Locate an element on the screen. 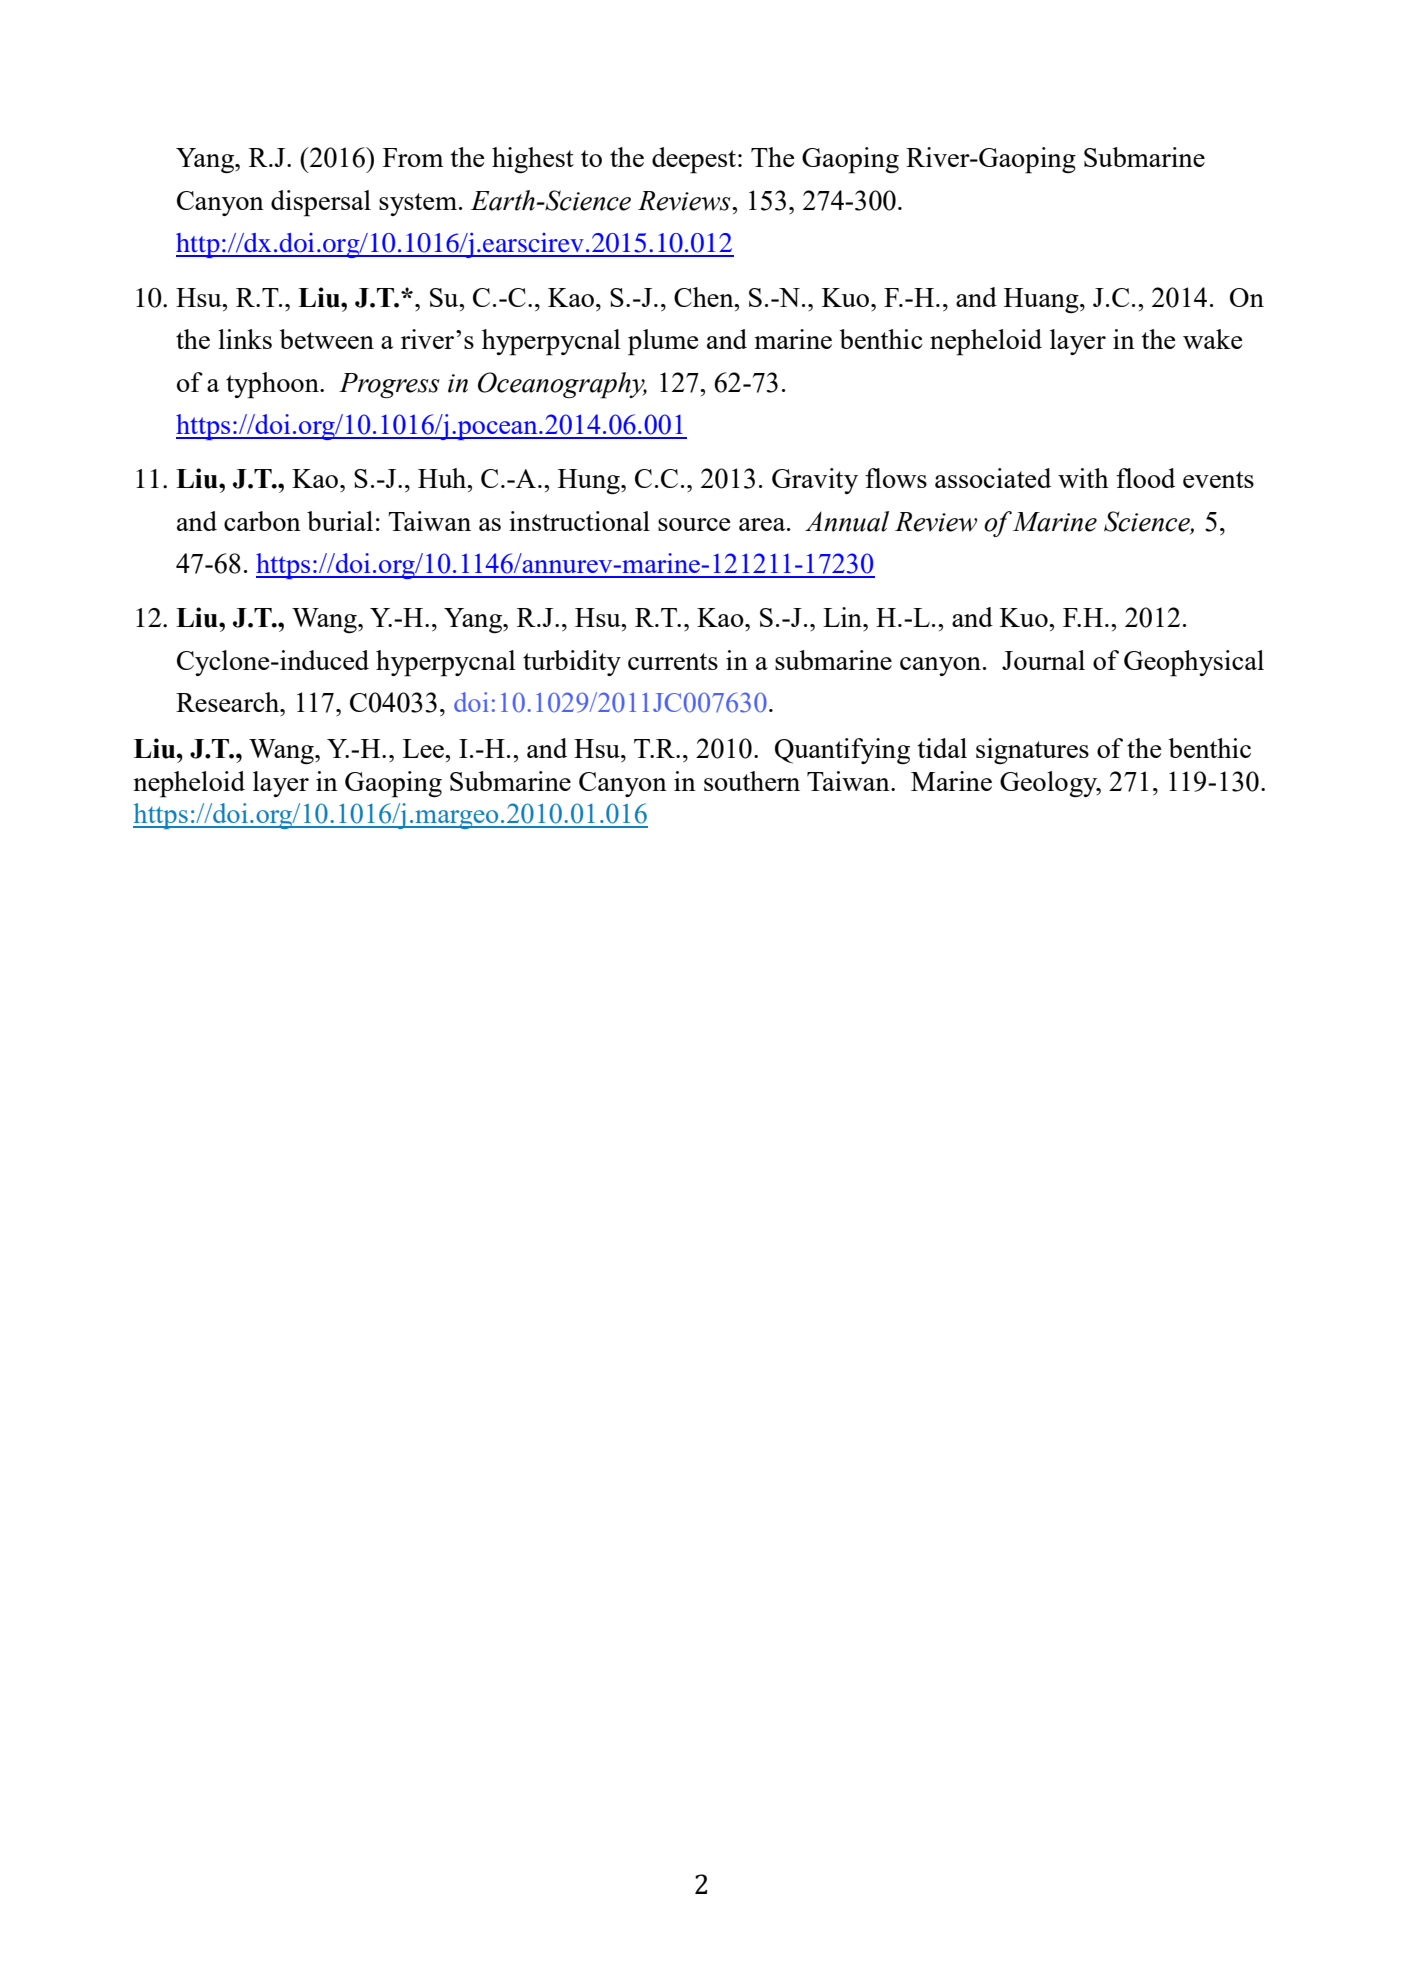  turbidity is located at coordinates (572, 663).
